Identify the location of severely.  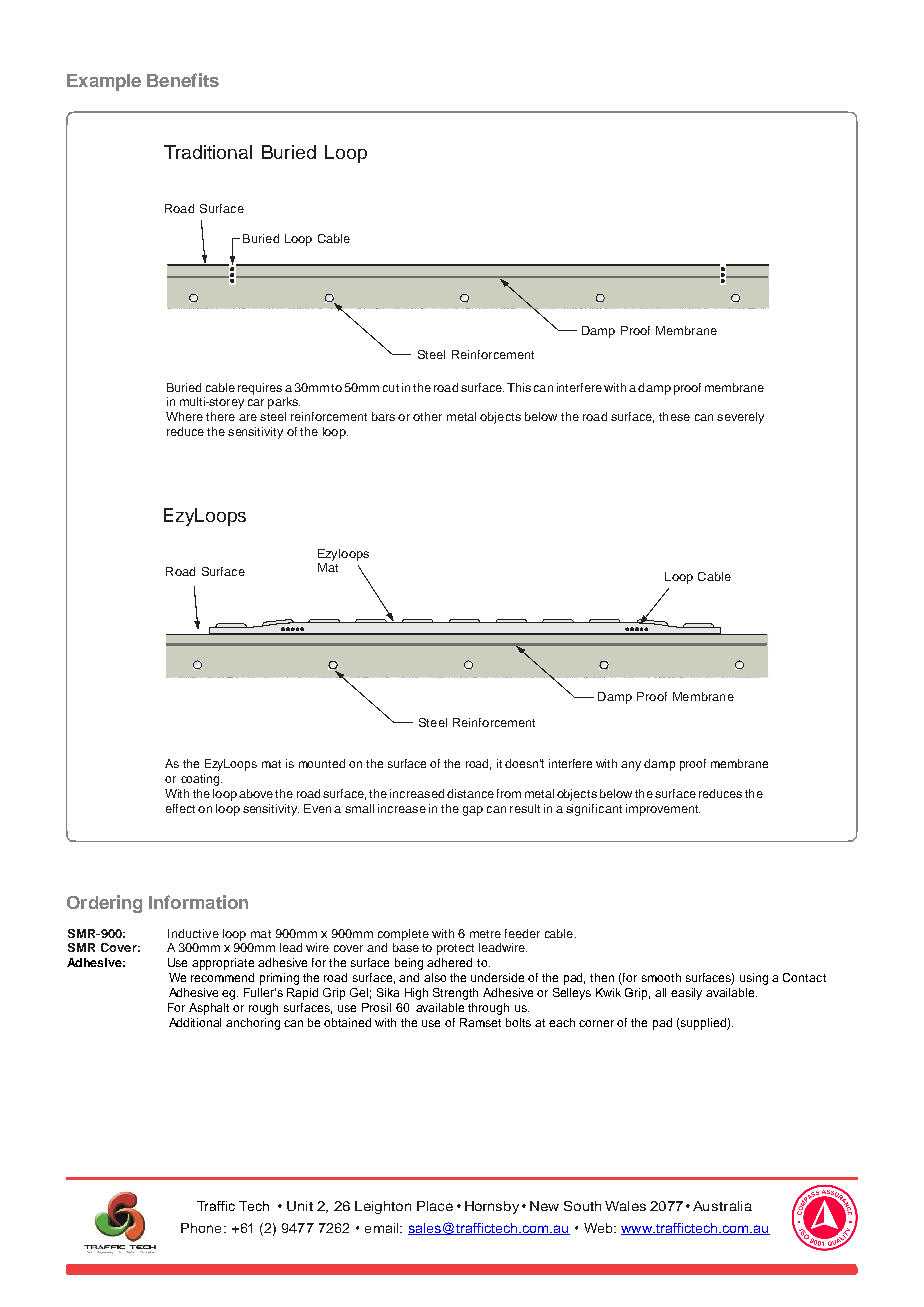
(740, 418).
